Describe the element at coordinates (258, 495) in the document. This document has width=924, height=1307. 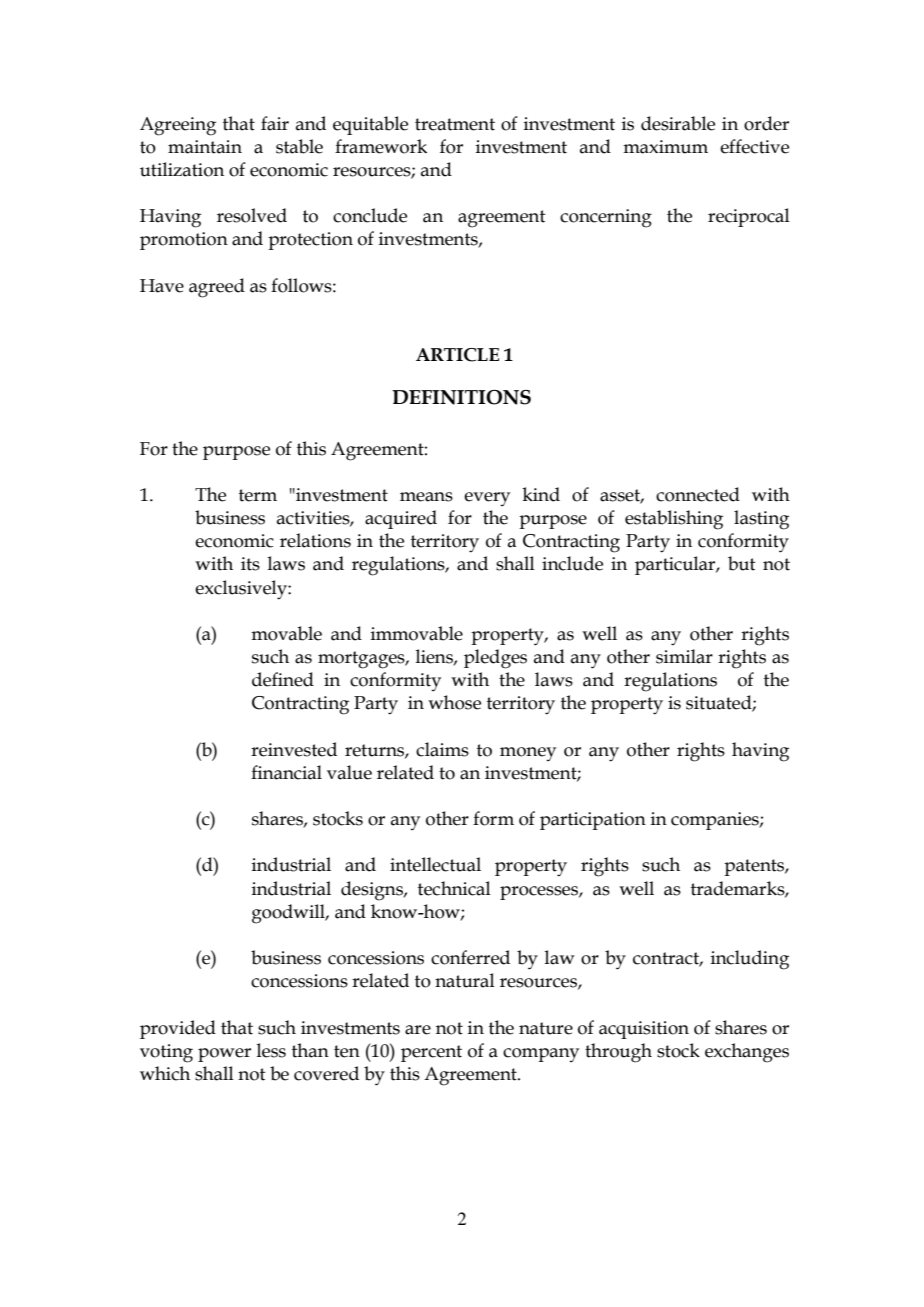
I see `term` at that location.
